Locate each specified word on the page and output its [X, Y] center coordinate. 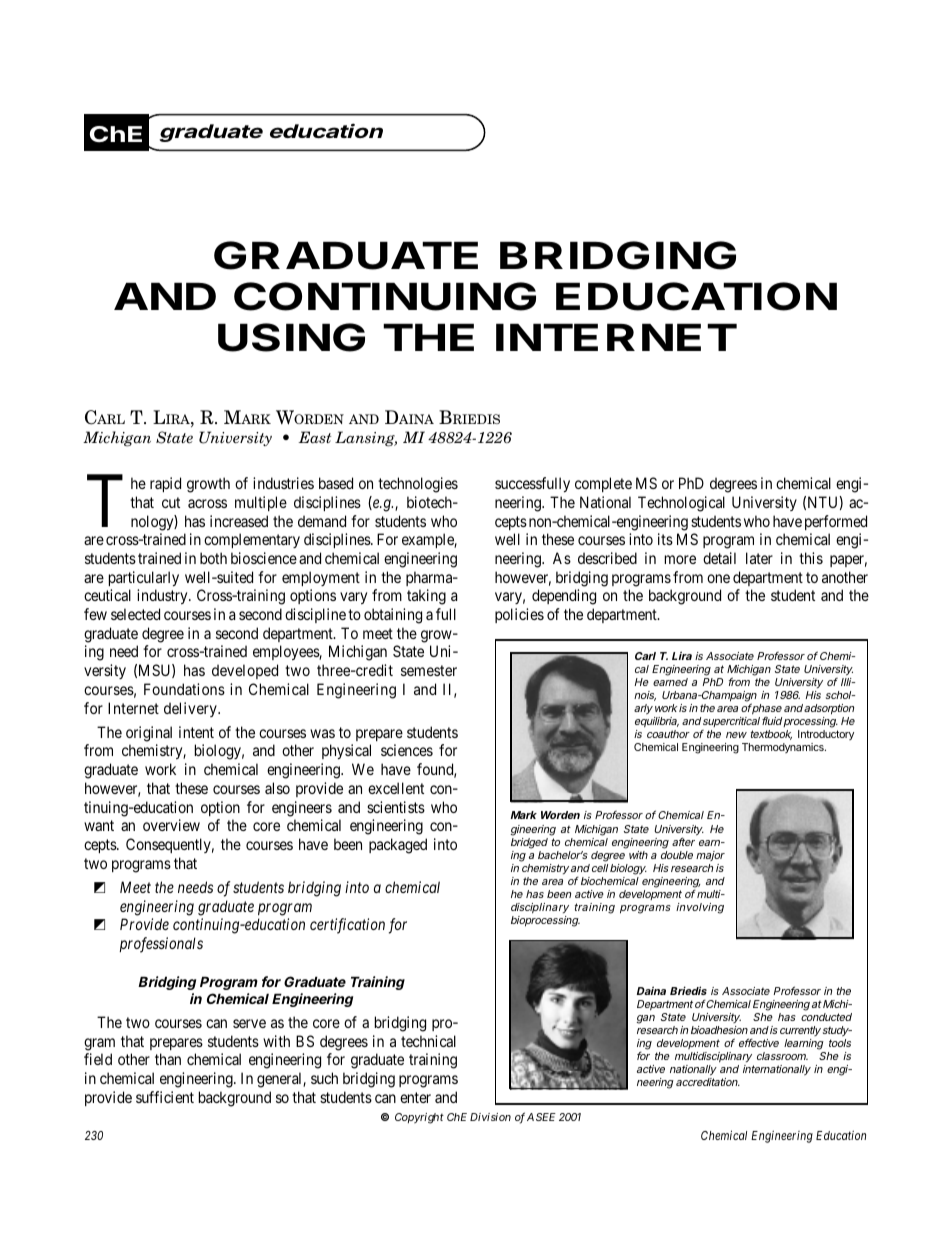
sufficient [165, 1097]
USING [291, 337]
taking [426, 597]
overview [171, 825]
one [718, 578]
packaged [398, 846]
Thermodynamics [784, 748]
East [314, 437]
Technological [681, 504]
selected [135, 614]
